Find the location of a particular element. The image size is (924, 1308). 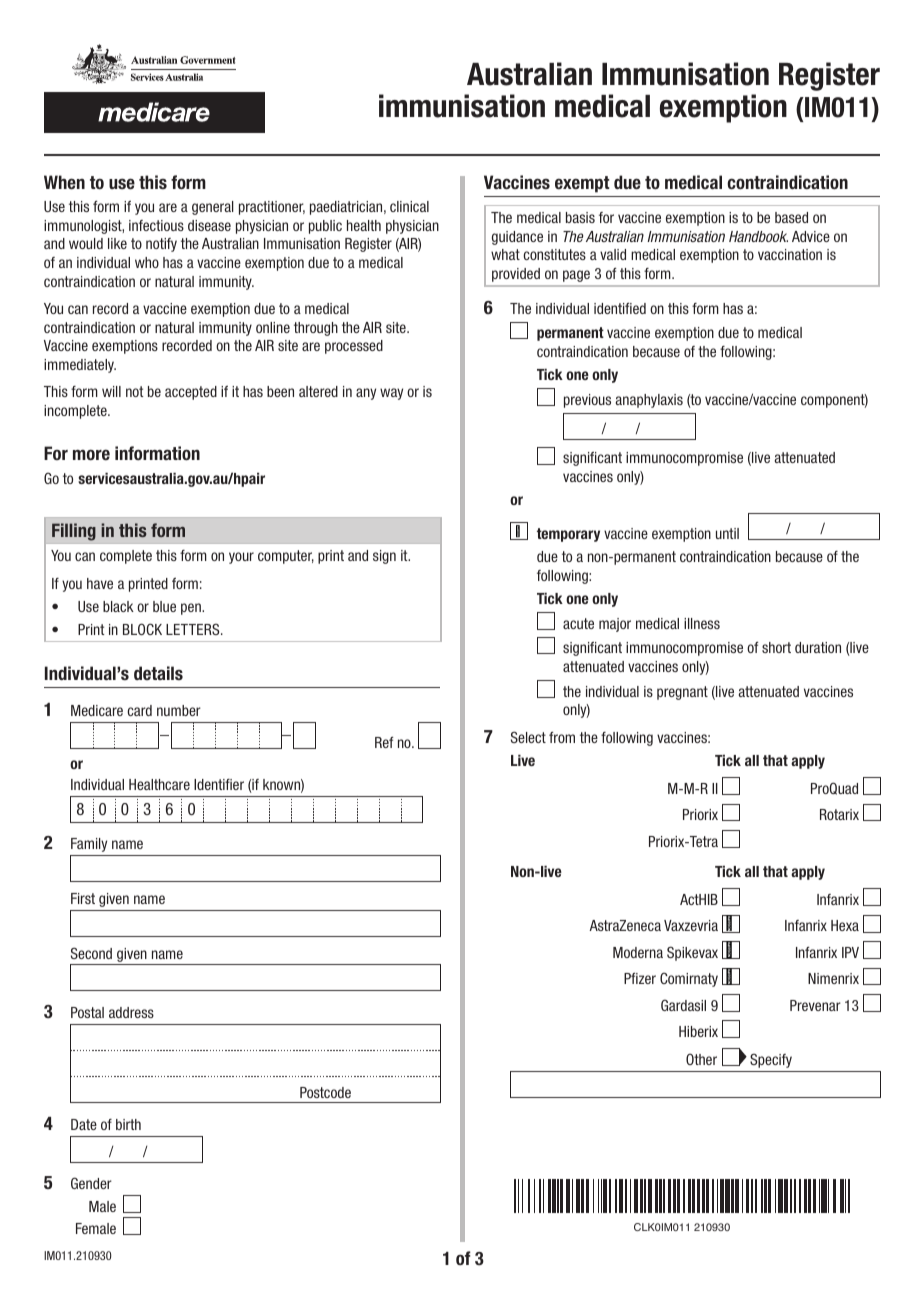

based is located at coordinates (791, 217).
